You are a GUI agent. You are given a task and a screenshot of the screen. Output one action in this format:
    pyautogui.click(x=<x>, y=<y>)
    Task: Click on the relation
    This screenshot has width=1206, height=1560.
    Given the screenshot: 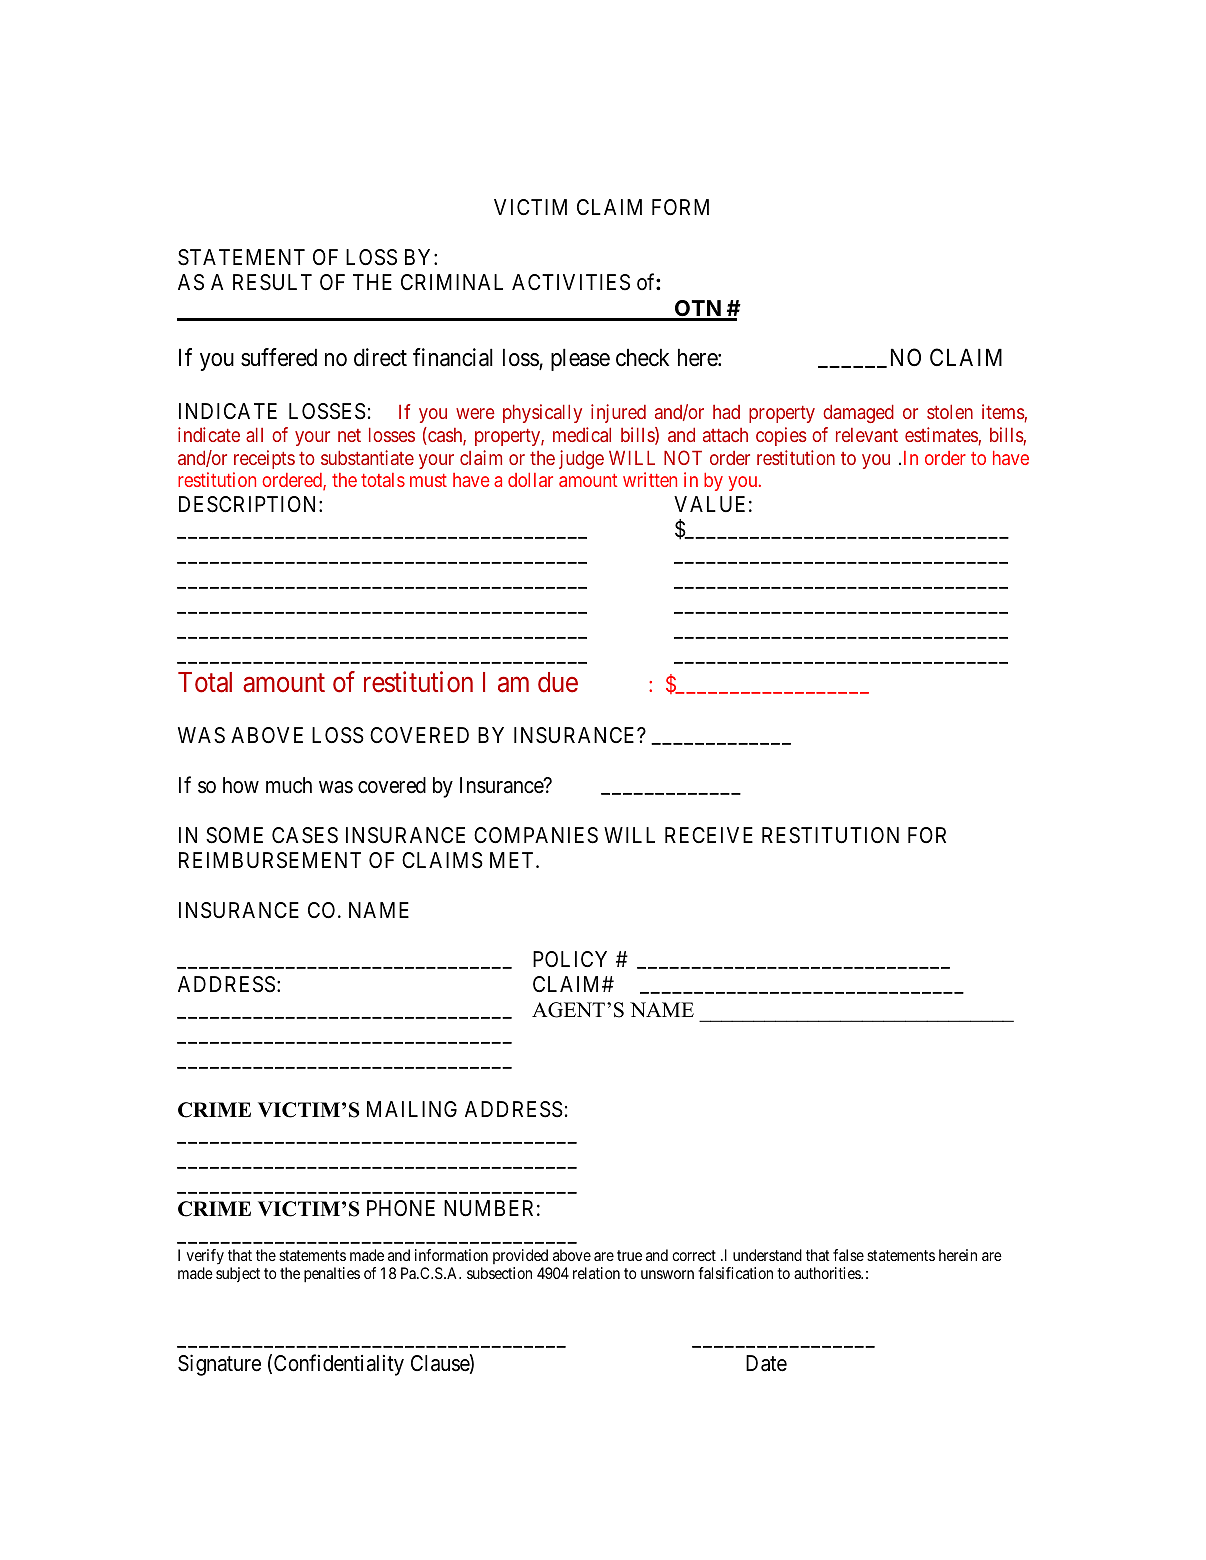 What is the action you would take?
    pyautogui.click(x=596, y=1273)
